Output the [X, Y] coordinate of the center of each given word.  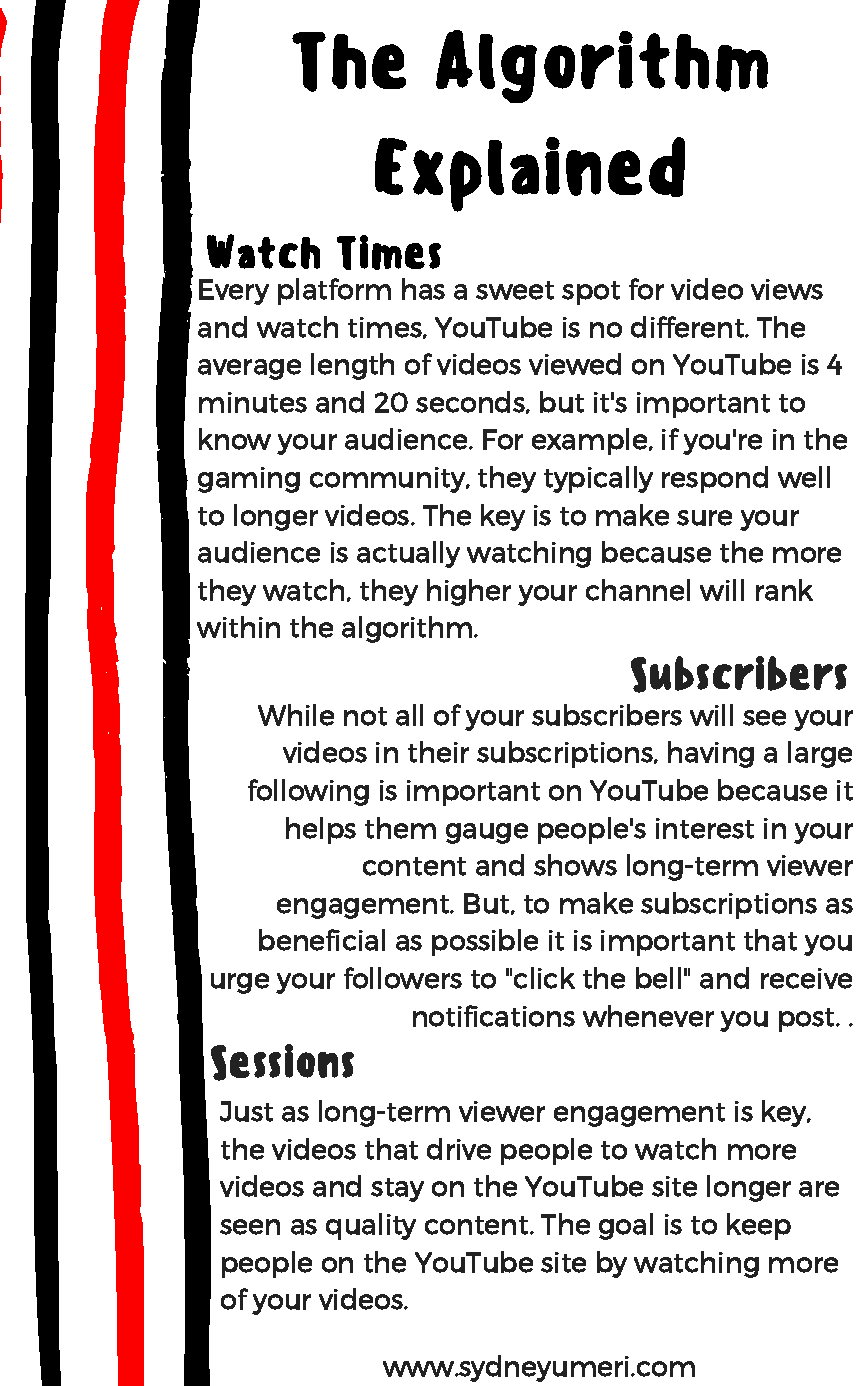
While [296, 715]
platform [334, 291]
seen [250, 1227]
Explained [530, 174]
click [544, 978]
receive [806, 978]
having [711, 754]
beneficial [322, 940]
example [591, 441]
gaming [249, 480]
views [787, 289]
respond [715, 479]
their [438, 752]
